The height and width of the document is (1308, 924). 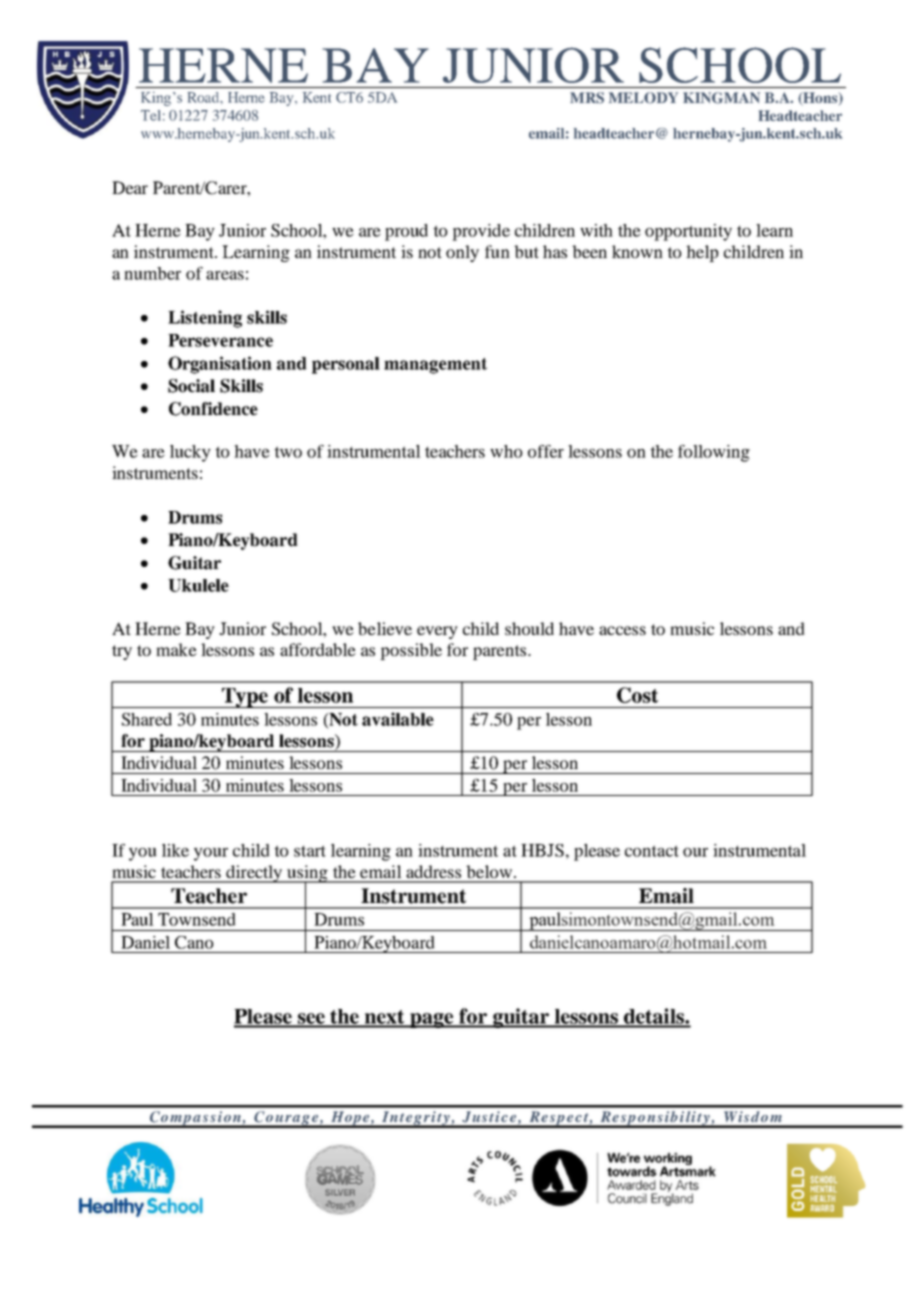 What do you see at coordinates (198, 585) in the document?
I see `Ukulele` at bounding box center [198, 585].
